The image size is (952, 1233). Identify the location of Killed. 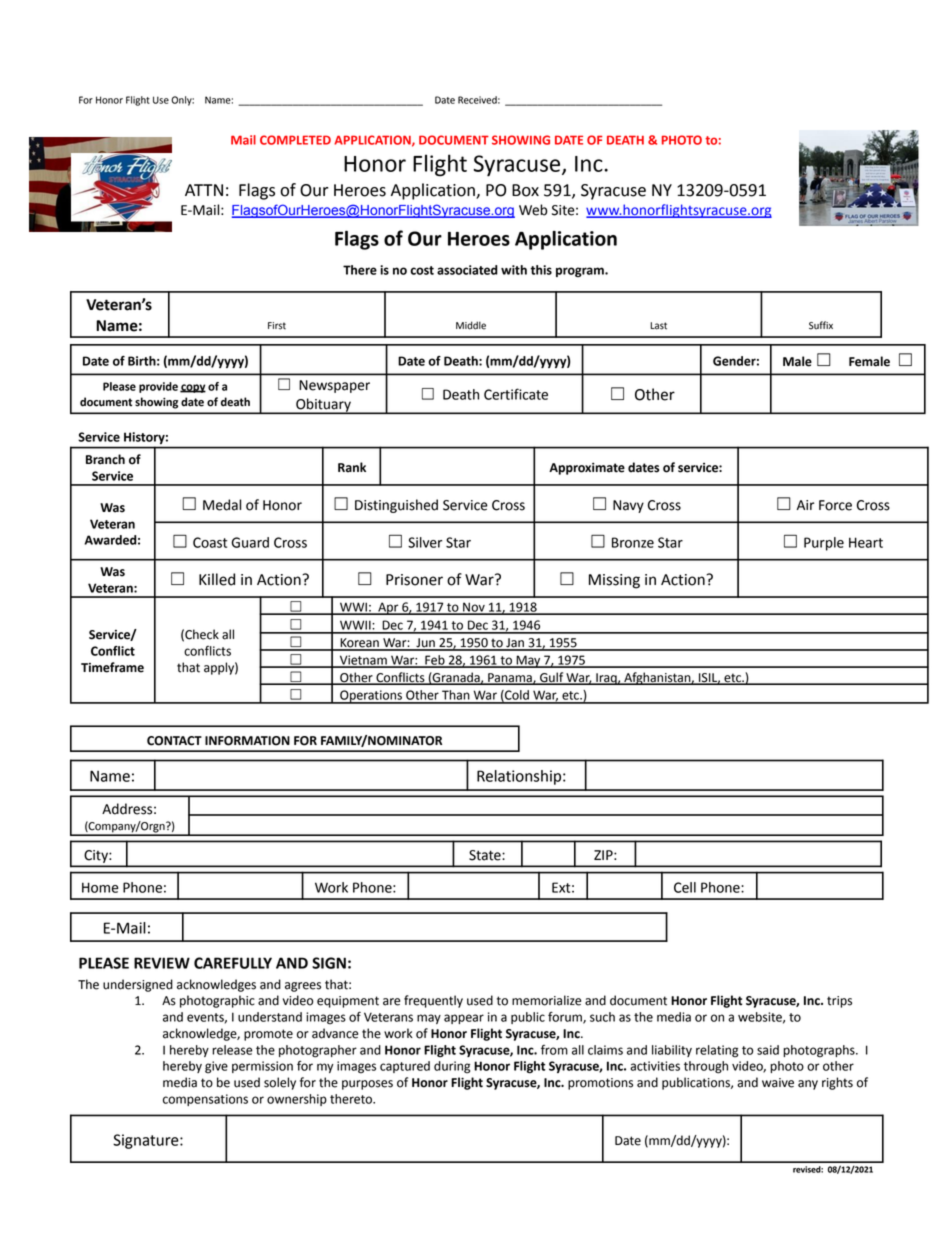
(217, 579).
